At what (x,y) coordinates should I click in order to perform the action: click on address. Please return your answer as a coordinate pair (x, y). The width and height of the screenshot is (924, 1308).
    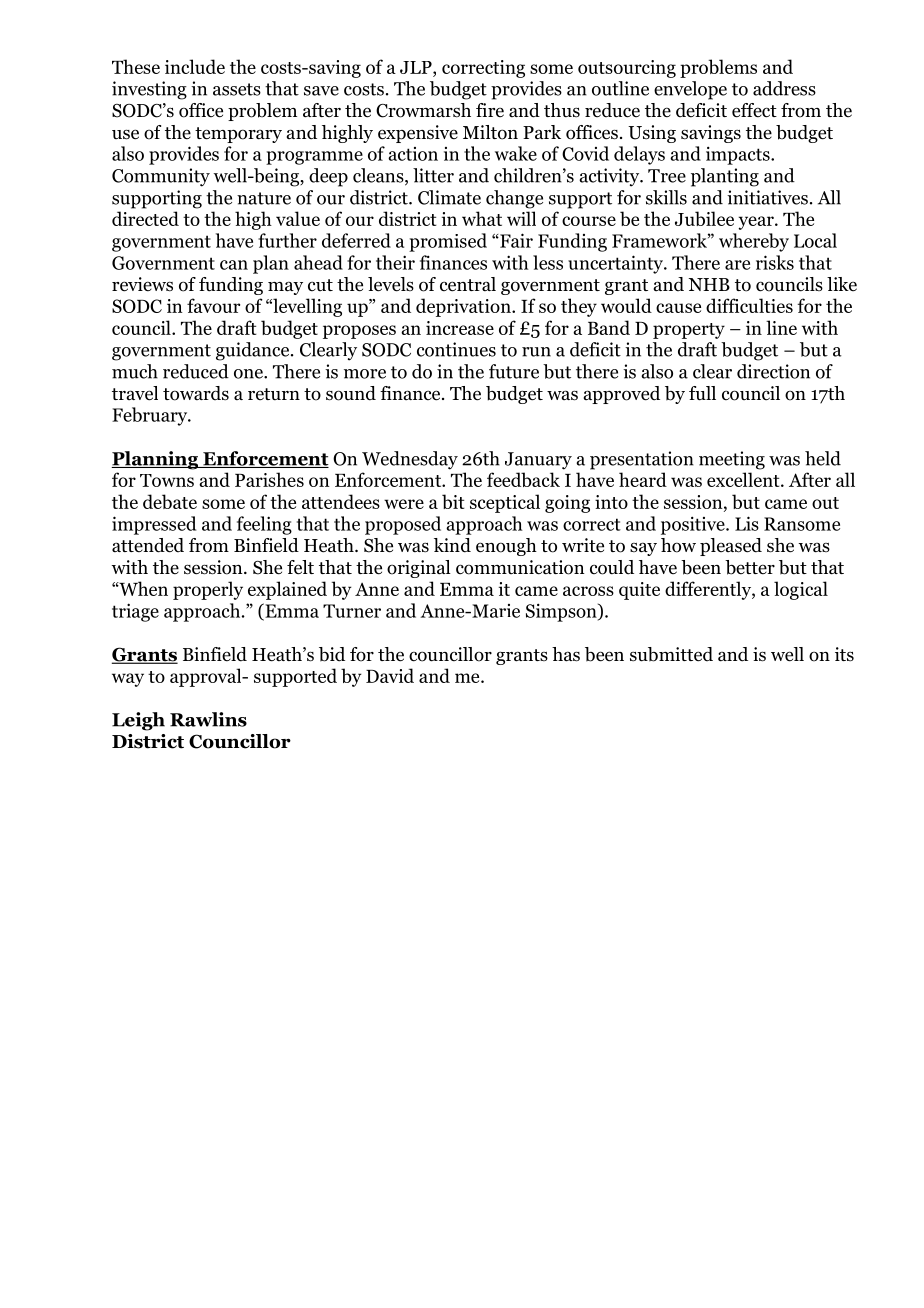
    Looking at the image, I should click on (784, 88).
